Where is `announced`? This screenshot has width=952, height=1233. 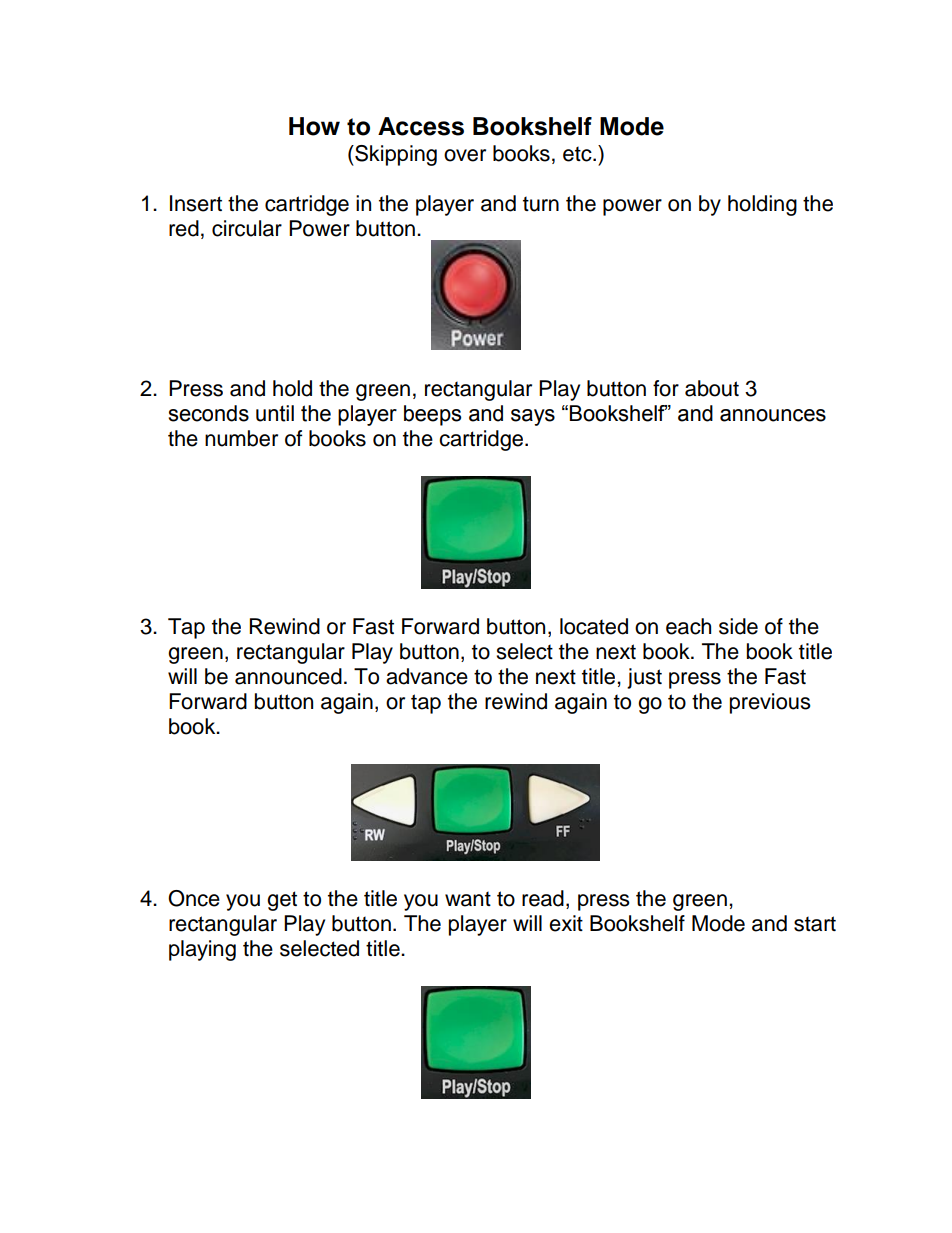
announced is located at coordinates (288, 676).
